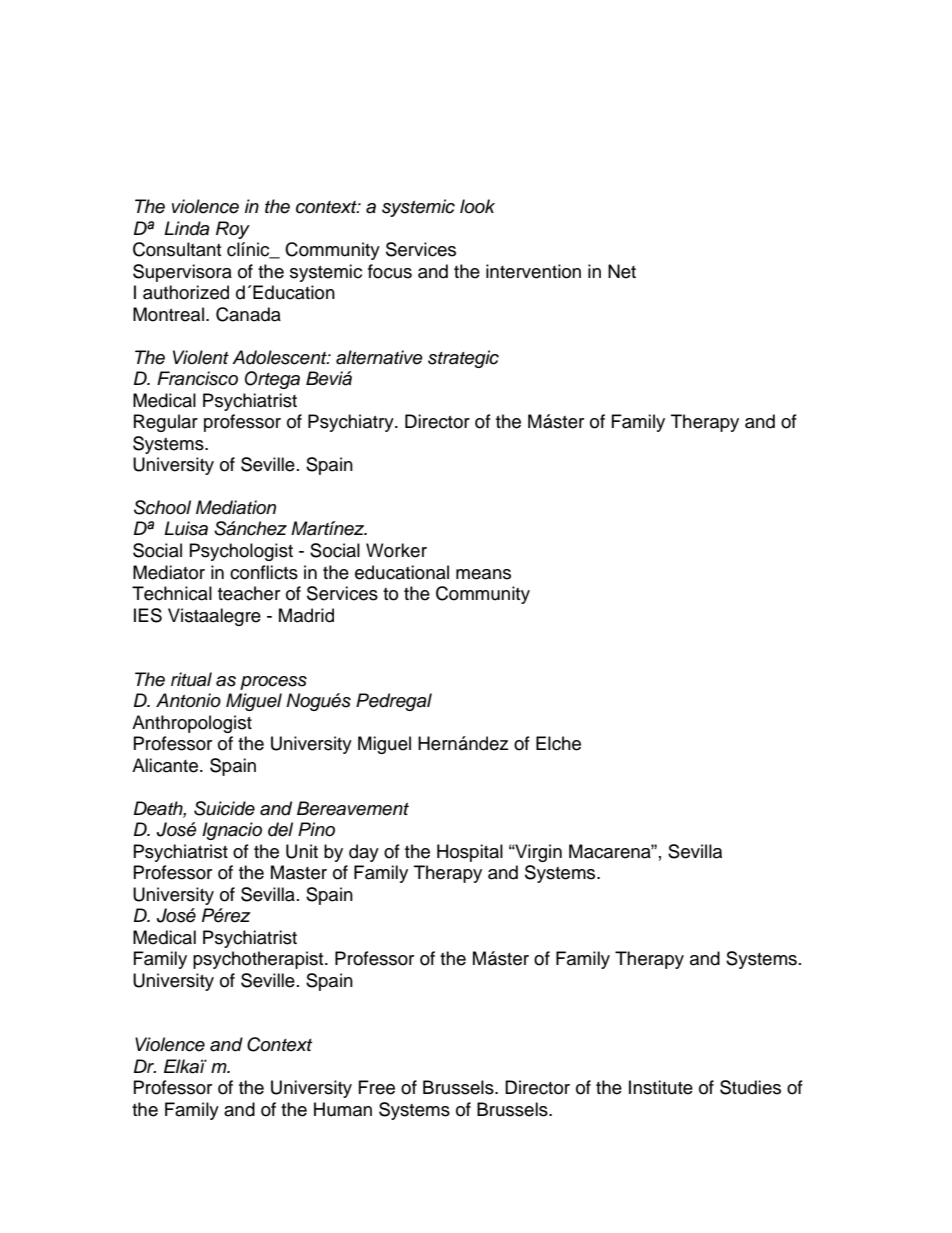 The width and height of the page is (952, 1233). I want to click on look, so click(477, 206).
